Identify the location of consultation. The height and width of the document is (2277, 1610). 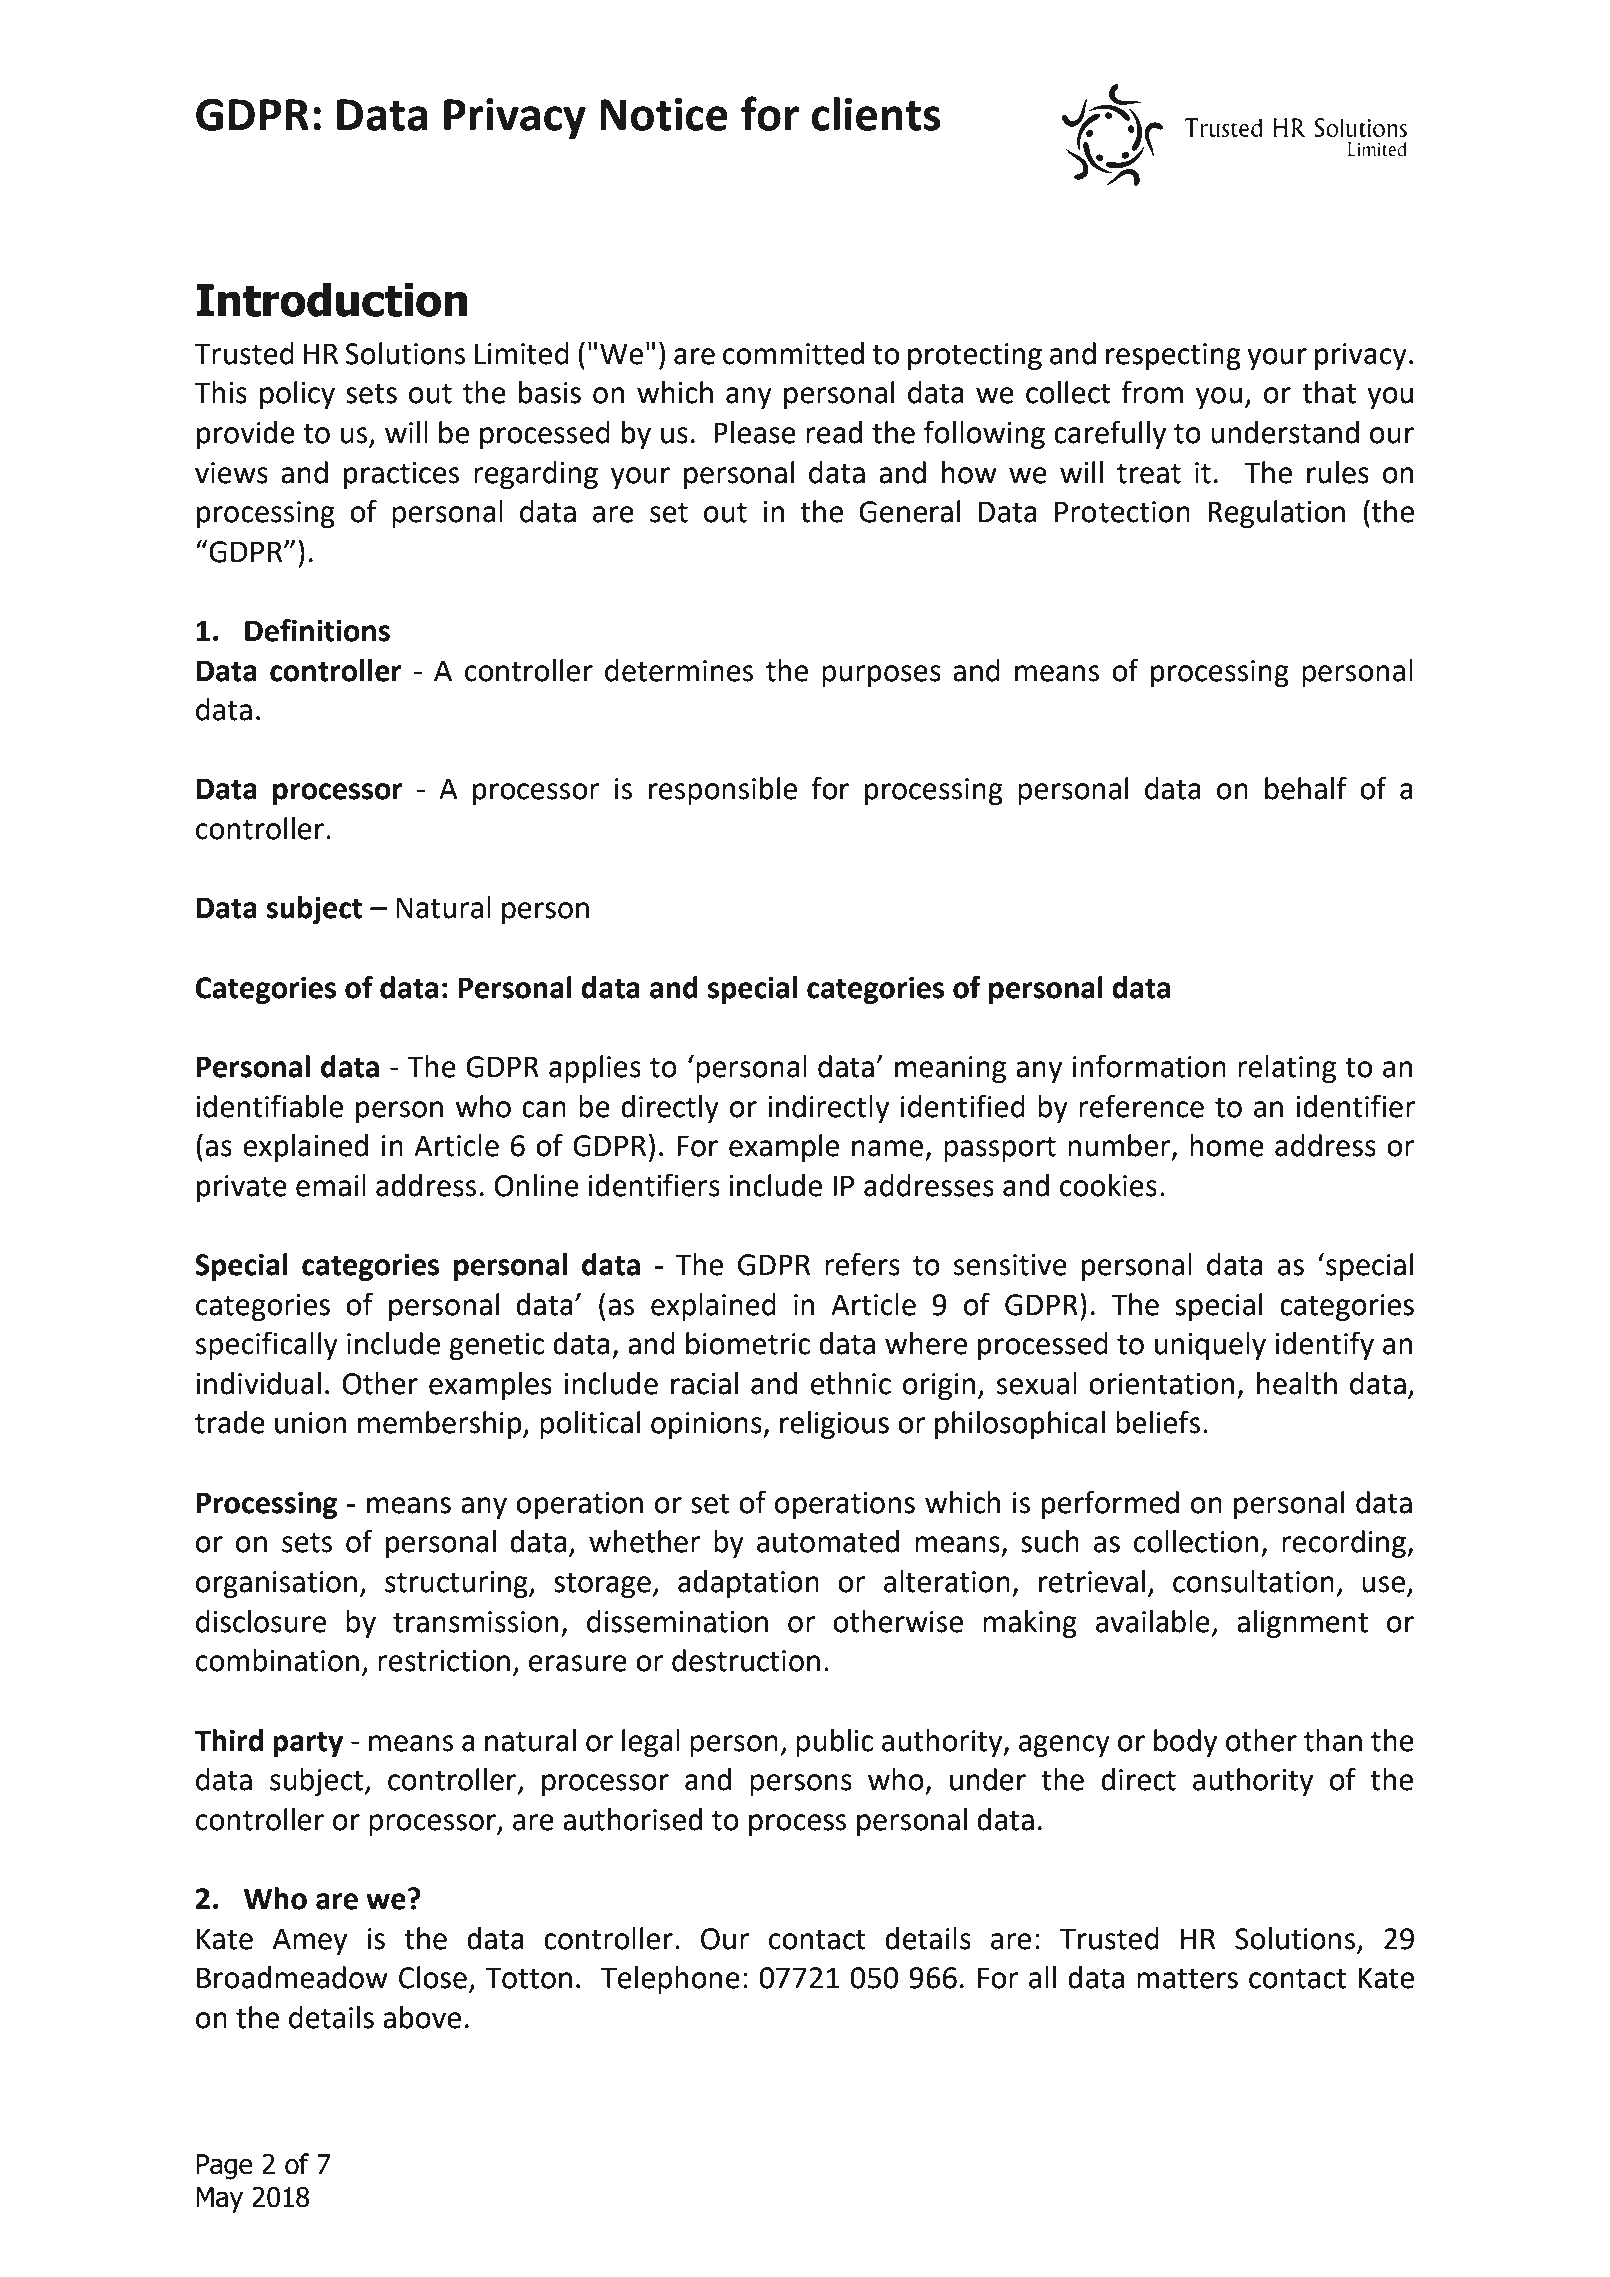
(1253, 1581).
